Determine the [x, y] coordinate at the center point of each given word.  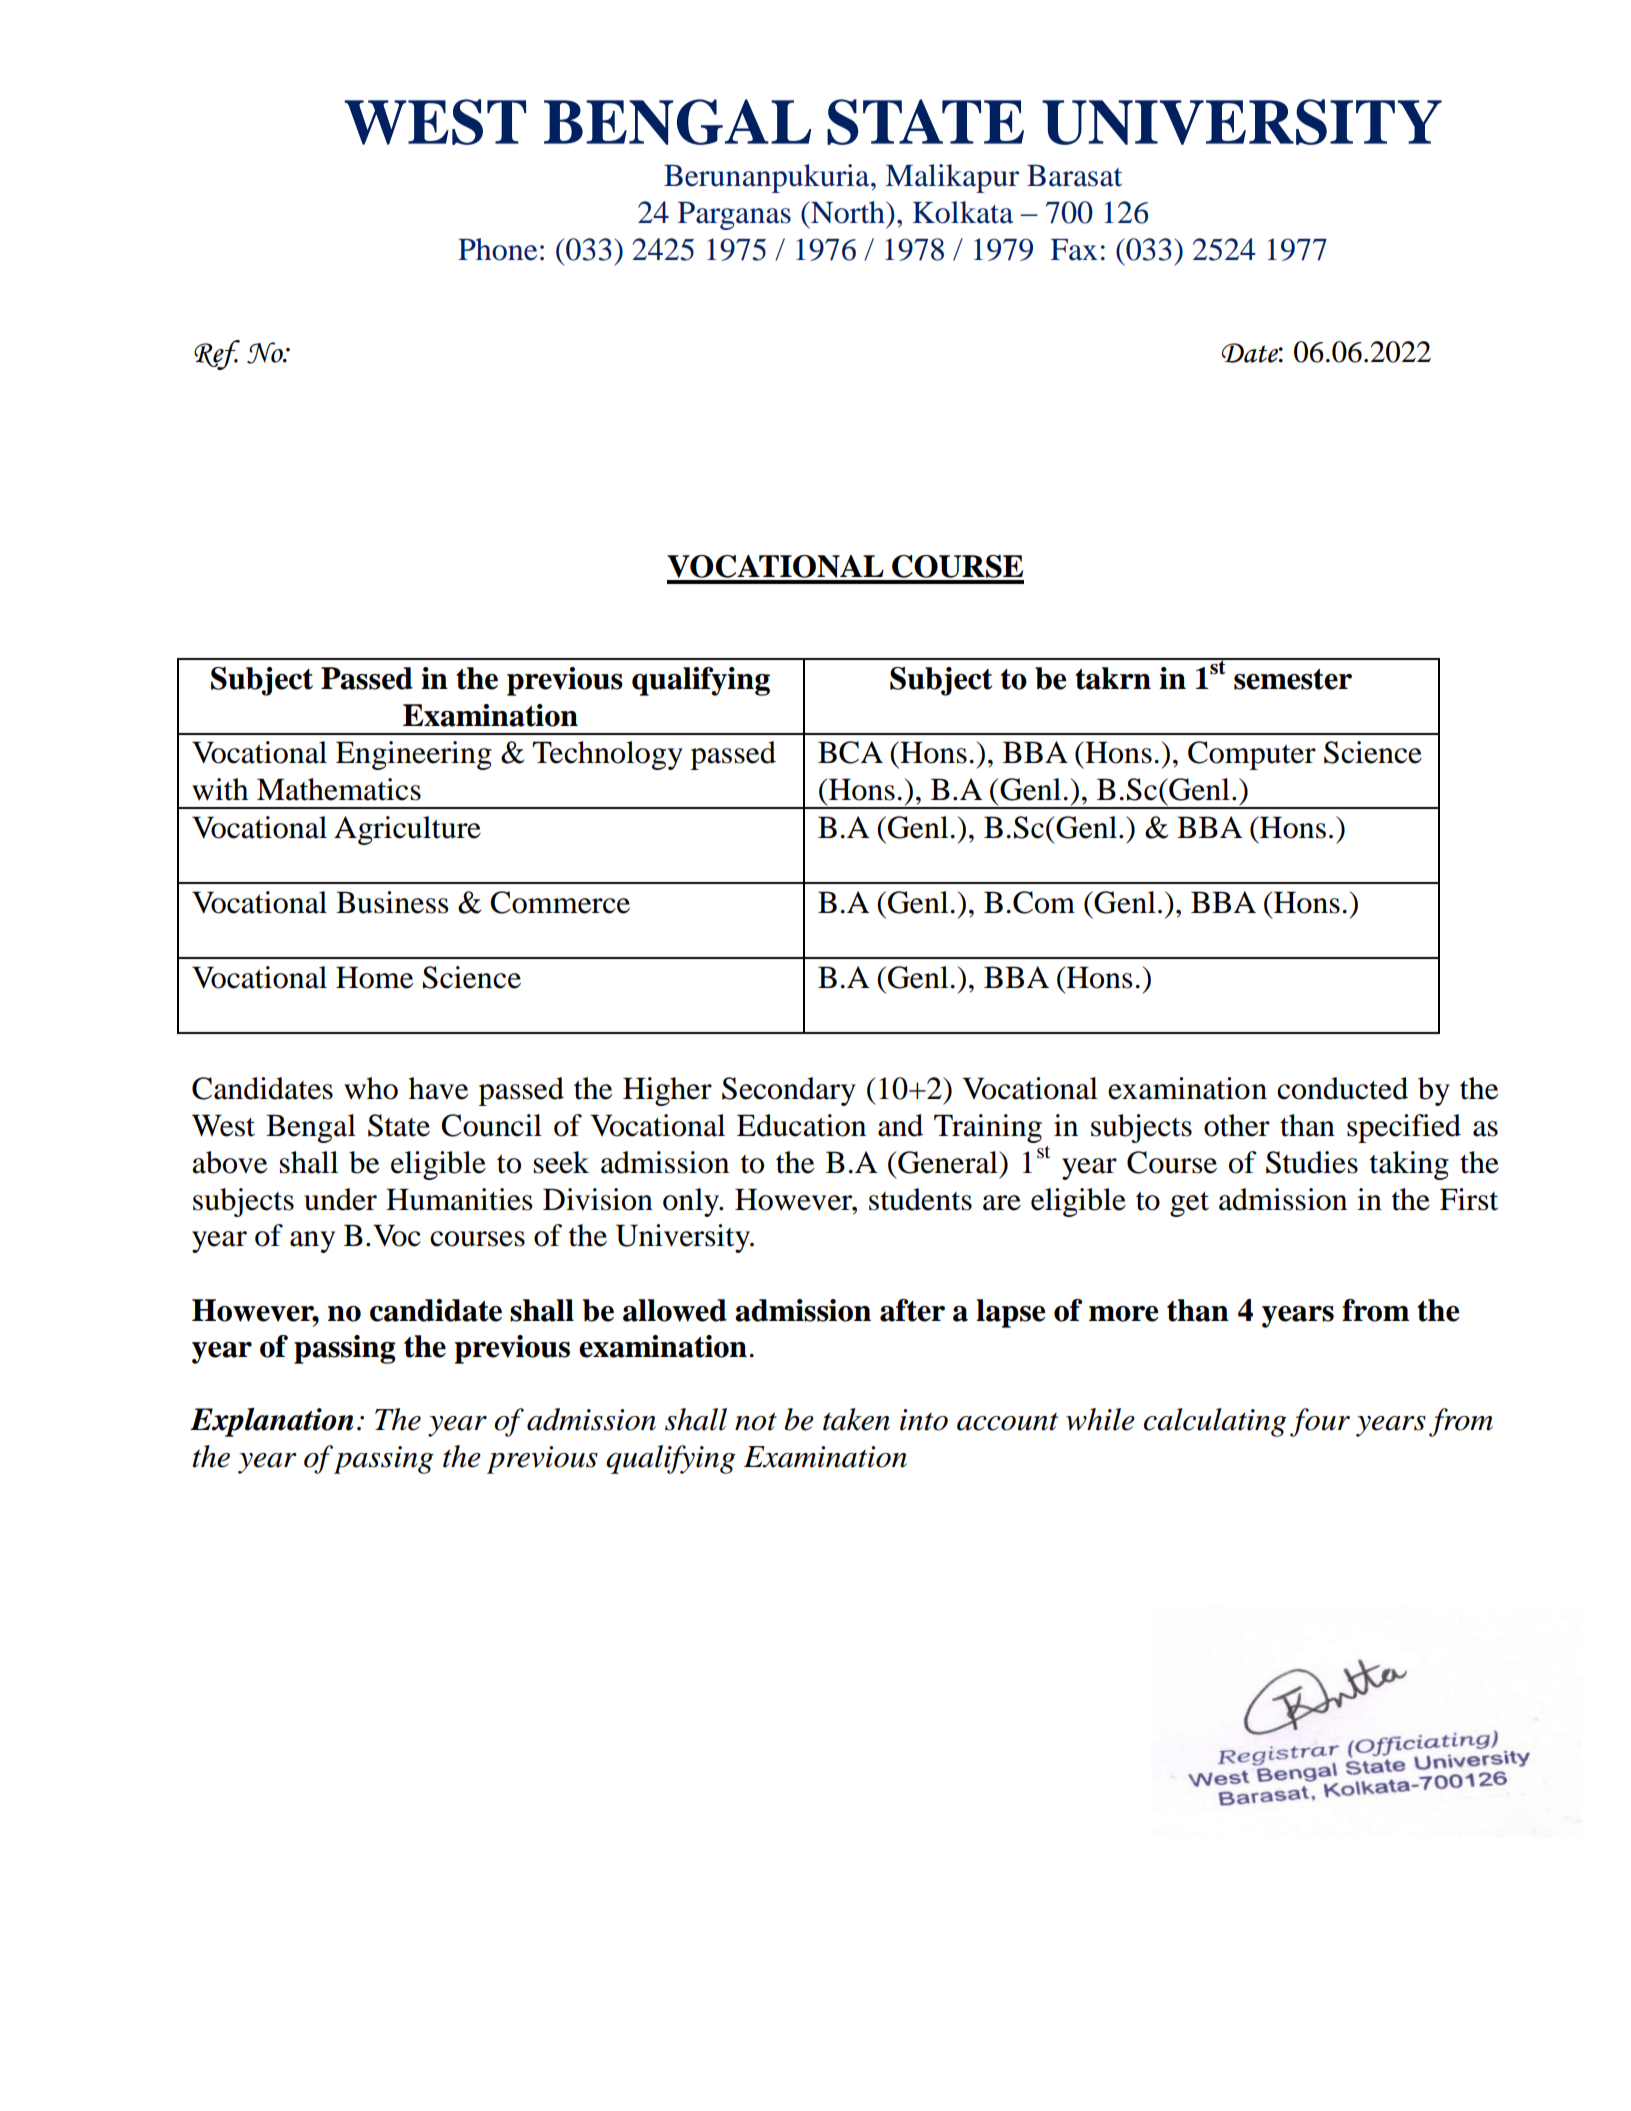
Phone [497, 249]
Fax [1074, 250]
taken [856, 1419]
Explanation [272, 1422]
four [1320, 1422]
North [848, 212]
